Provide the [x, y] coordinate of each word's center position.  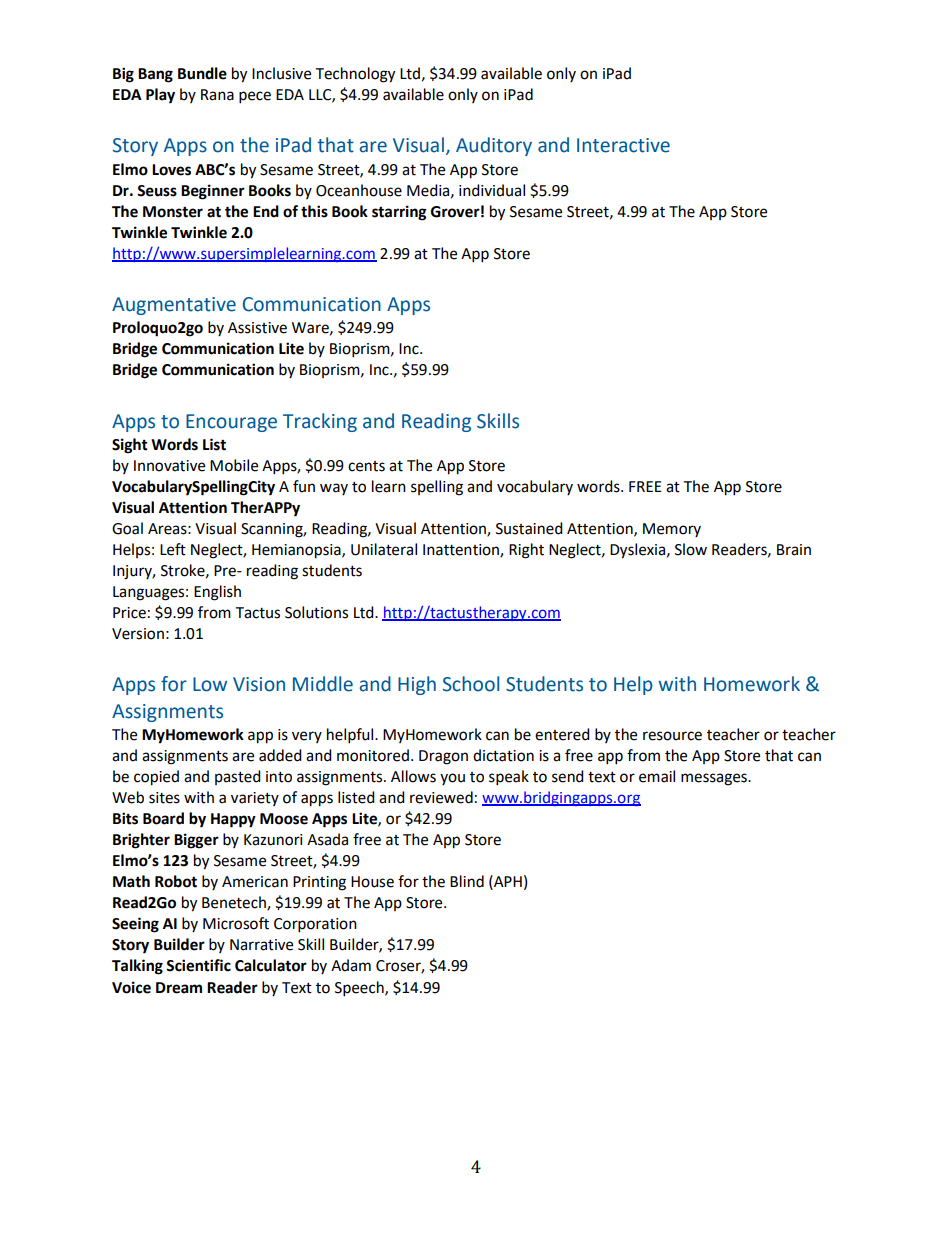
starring [399, 213]
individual [492, 190]
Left [173, 549]
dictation [503, 755]
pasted [238, 777]
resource [672, 736]
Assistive [257, 328]
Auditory [494, 146]
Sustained [529, 528]
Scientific [198, 965]
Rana [217, 95]
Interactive [623, 145]
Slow [691, 549]
